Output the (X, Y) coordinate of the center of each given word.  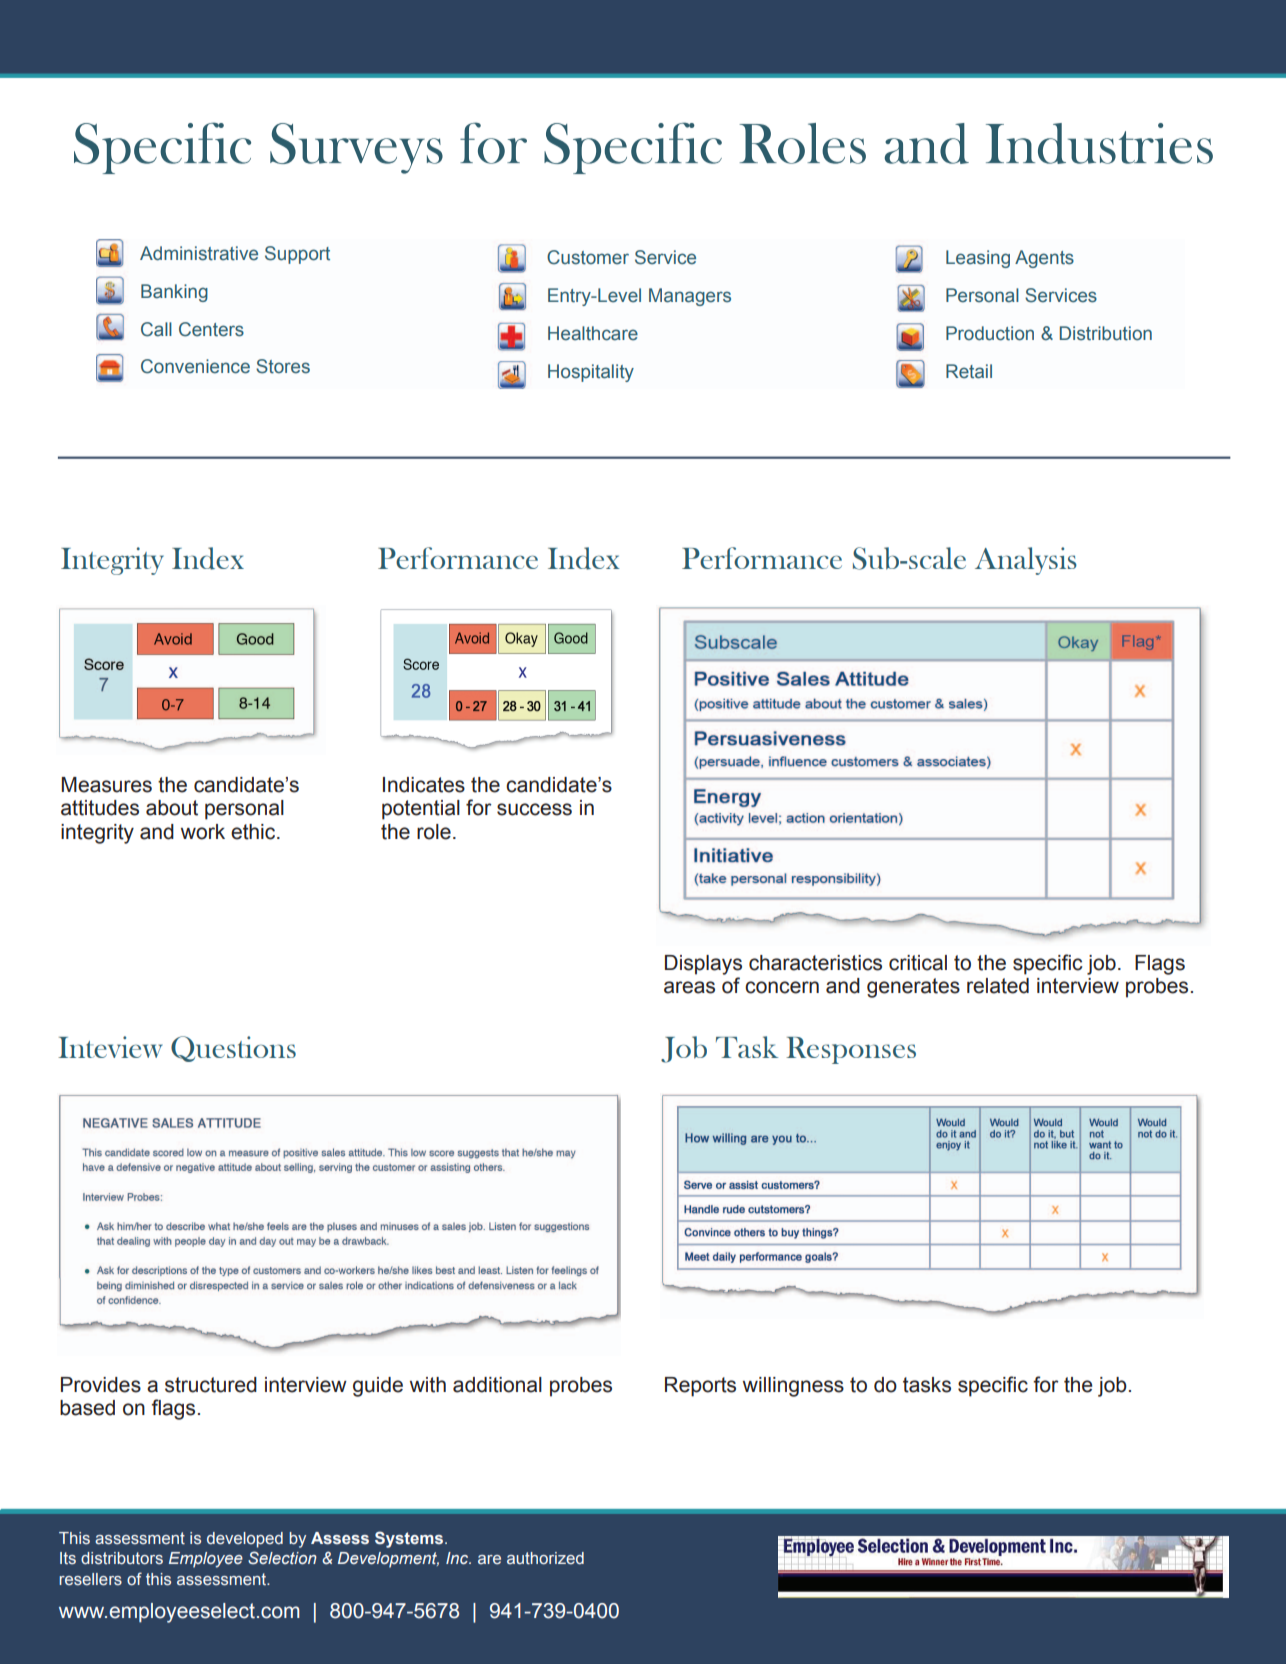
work (203, 832)
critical (918, 963)
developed (245, 1540)
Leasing (978, 259)
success (534, 809)
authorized (545, 1558)
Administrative (199, 253)
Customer (588, 257)
